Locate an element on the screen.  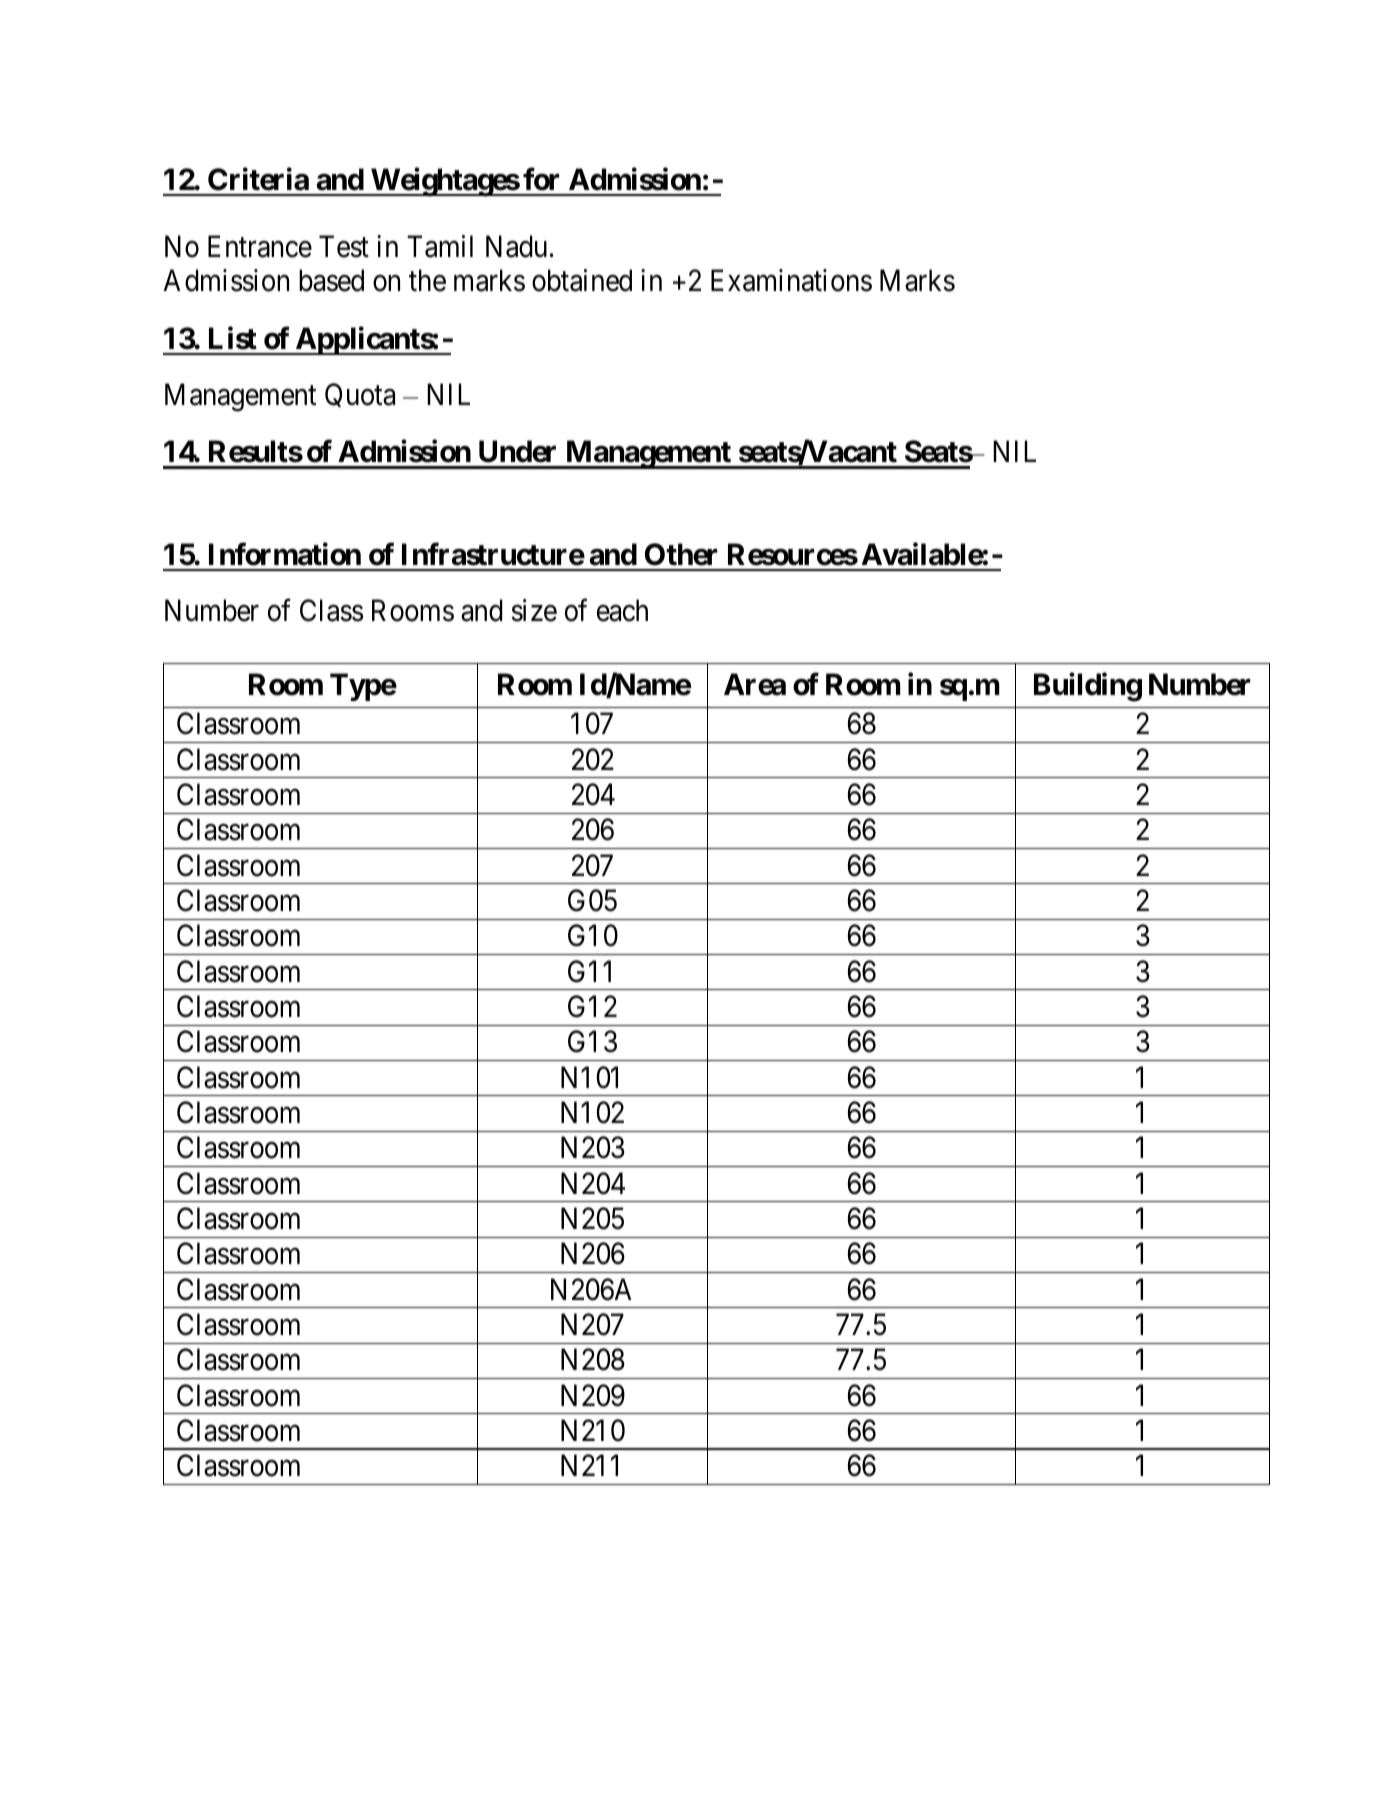
Entrance is located at coordinates (260, 246).
